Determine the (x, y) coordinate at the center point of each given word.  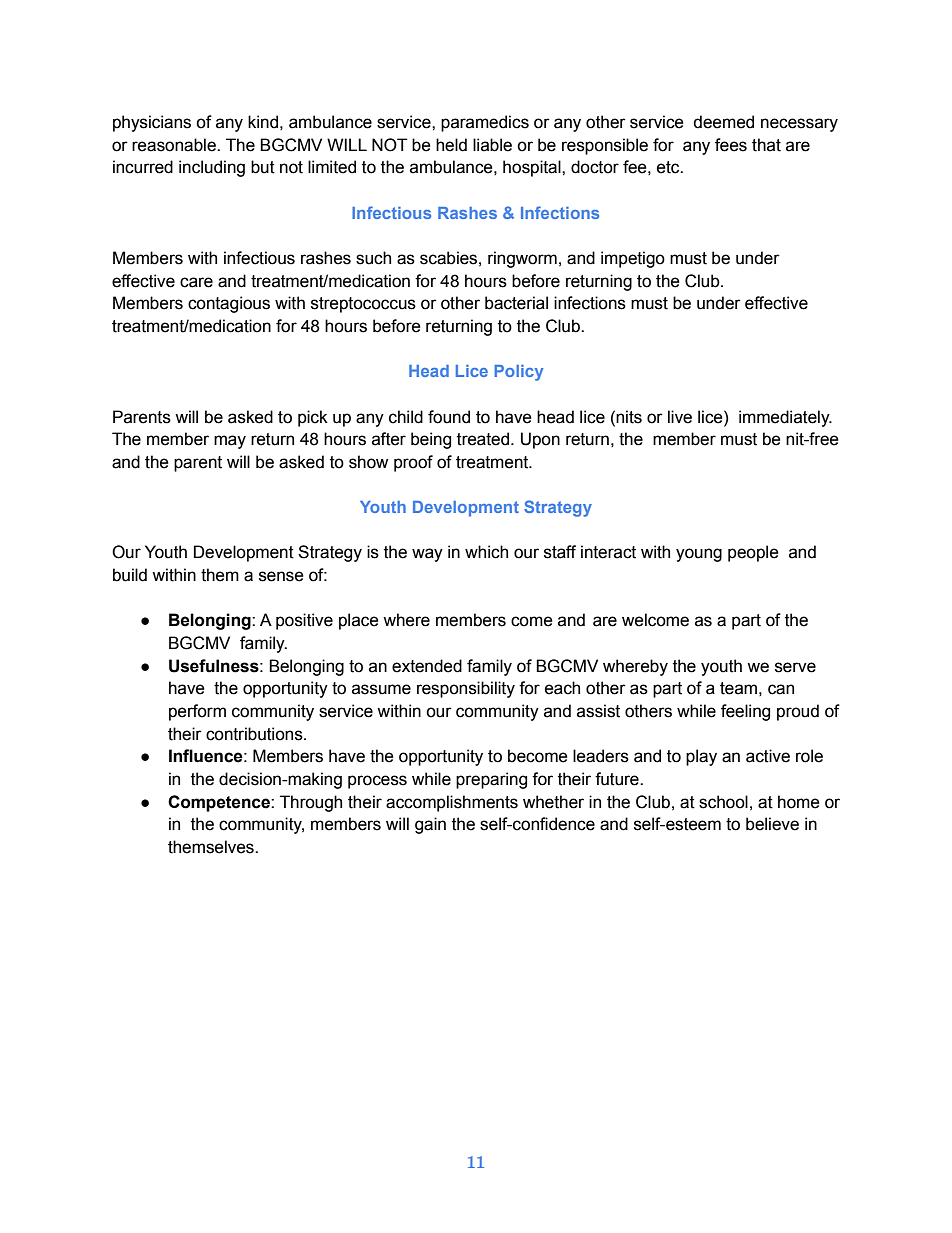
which (486, 552)
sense (281, 576)
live (680, 417)
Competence (220, 803)
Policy (518, 373)
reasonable (175, 145)
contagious (229, 304)
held (451, 145)
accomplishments (452, 803)
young (699, 555)
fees (731, 145)
